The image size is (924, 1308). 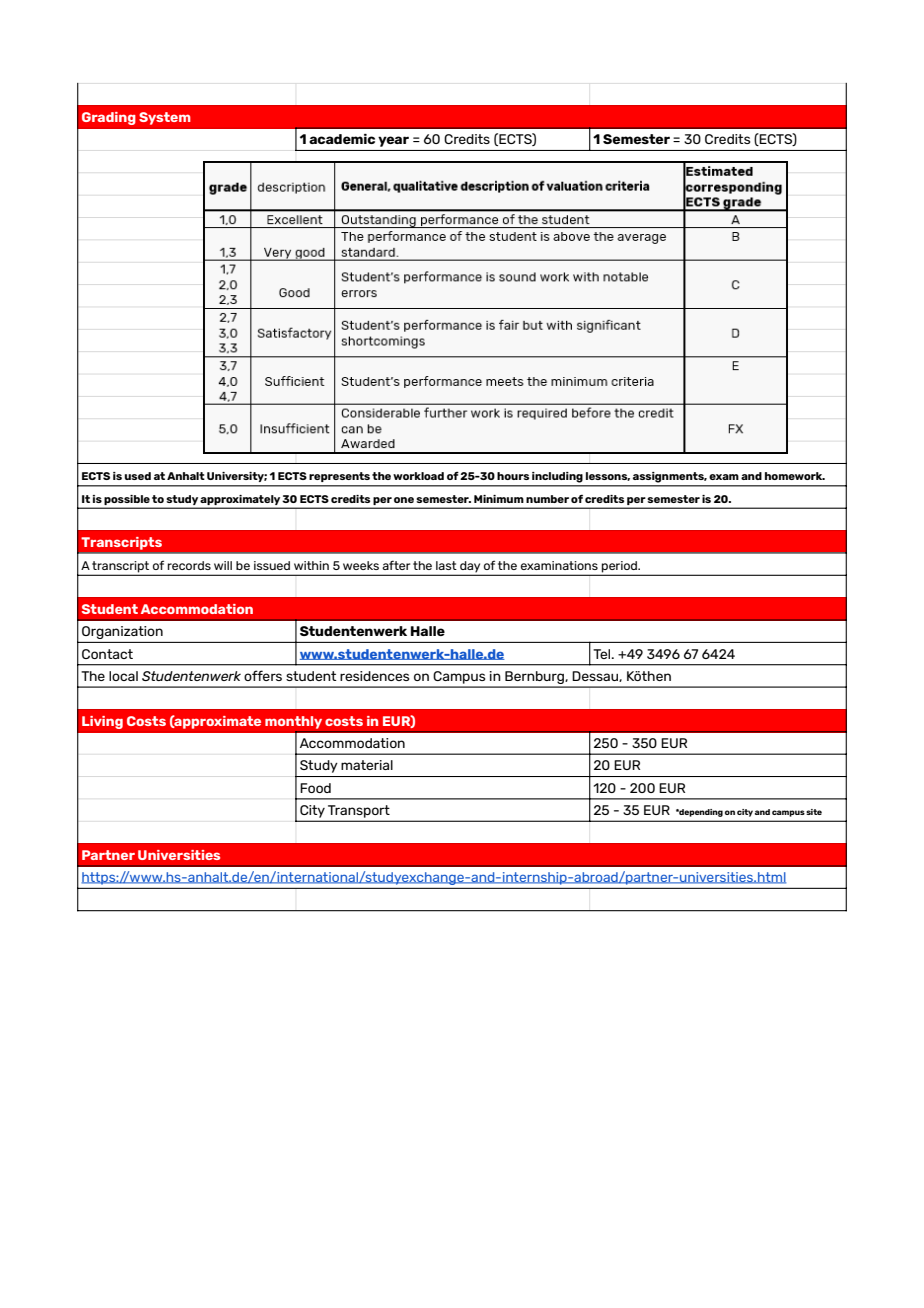 I want to click on workload, so click(x=418, y=476).
